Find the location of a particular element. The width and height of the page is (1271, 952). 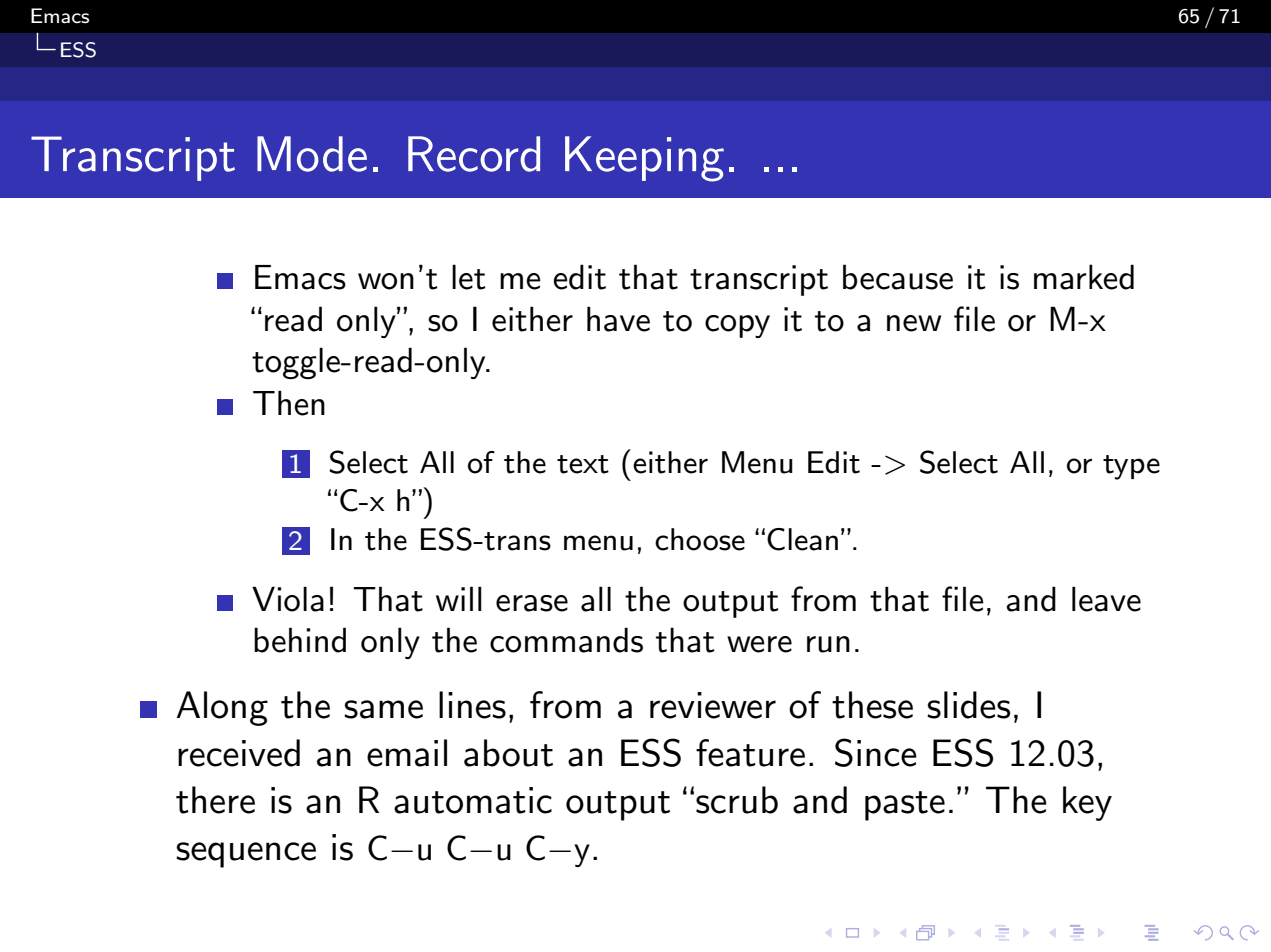

Then is located at coordinates (289, 403).
